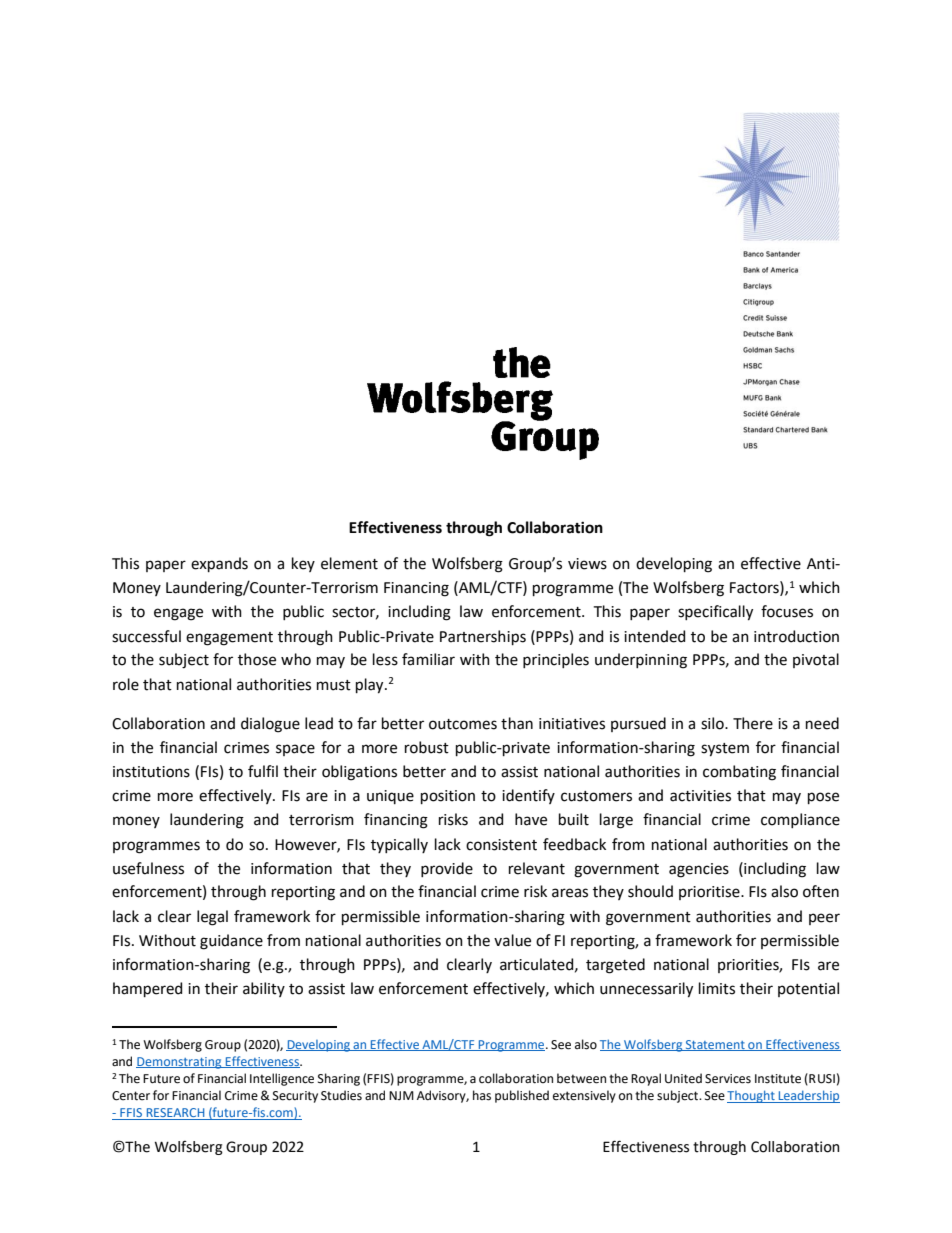 This page has height=1233, width=952. I want to click on views, so click(587, 564).
